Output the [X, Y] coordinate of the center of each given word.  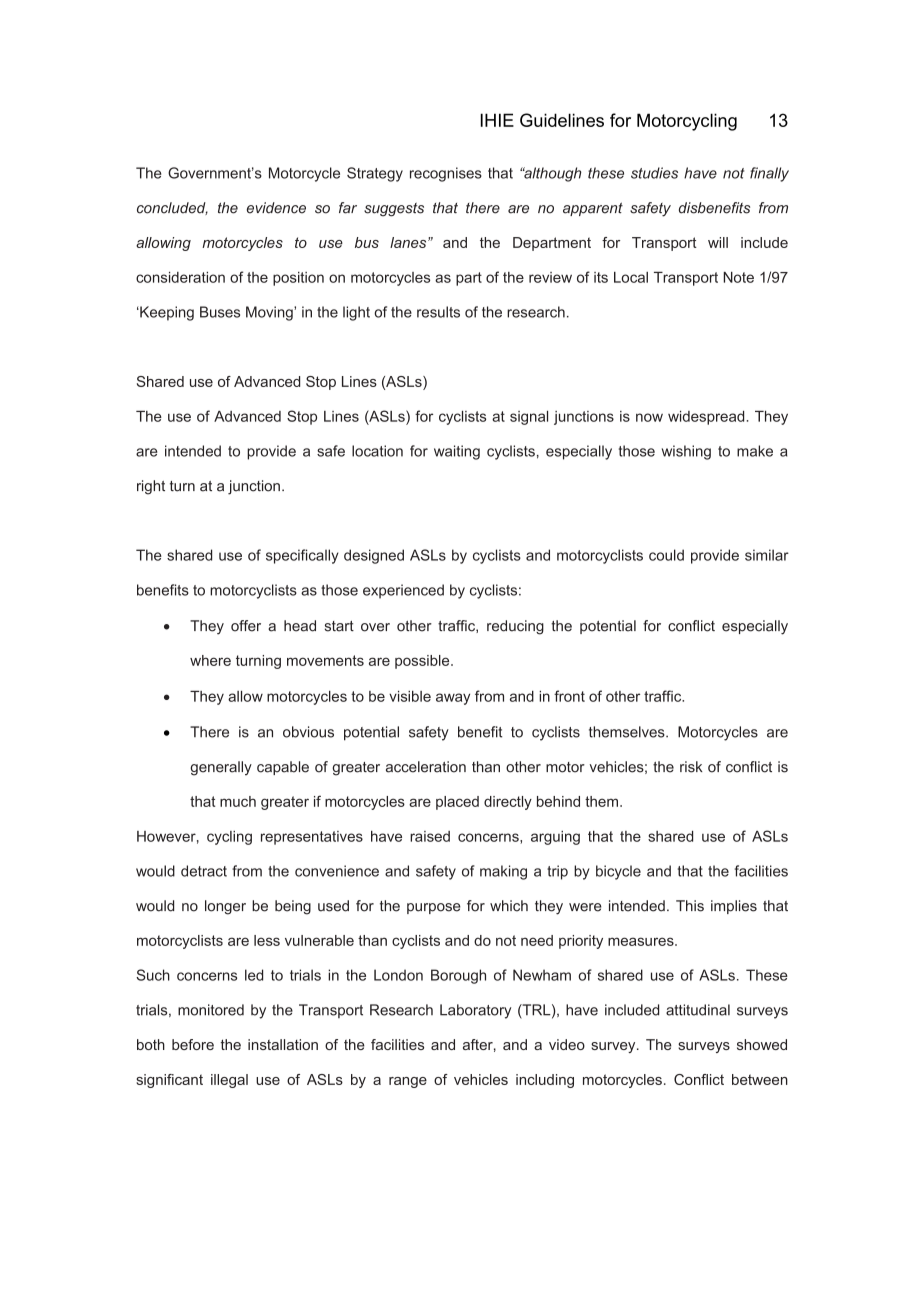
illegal [229, 1081]
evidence [276, 208]
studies [654, 173]
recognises [446, 174]
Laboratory [475, 1011]
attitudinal [698, 1010]
